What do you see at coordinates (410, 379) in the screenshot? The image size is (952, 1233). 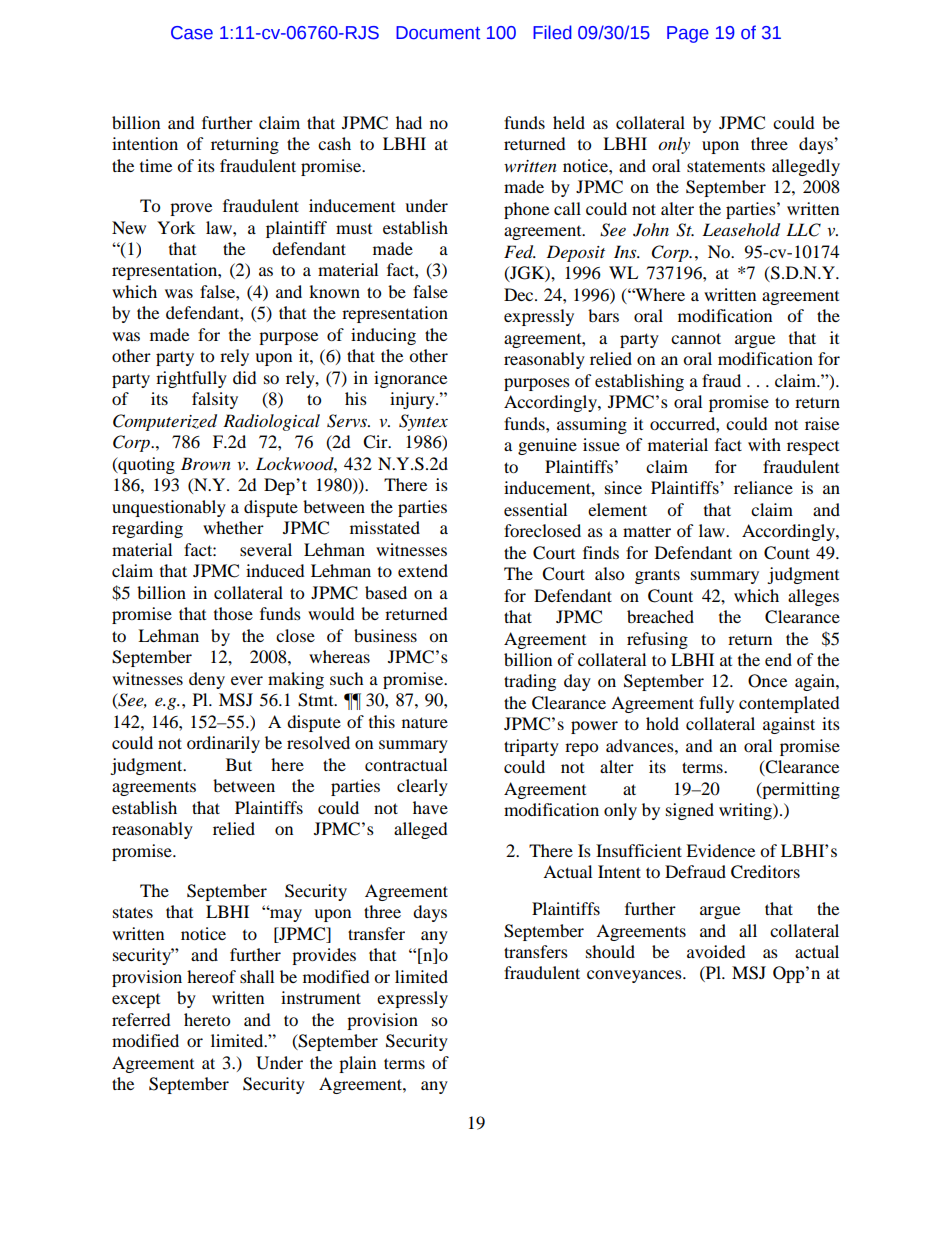 I see `ignorance` at bounding box center [410, 379].
